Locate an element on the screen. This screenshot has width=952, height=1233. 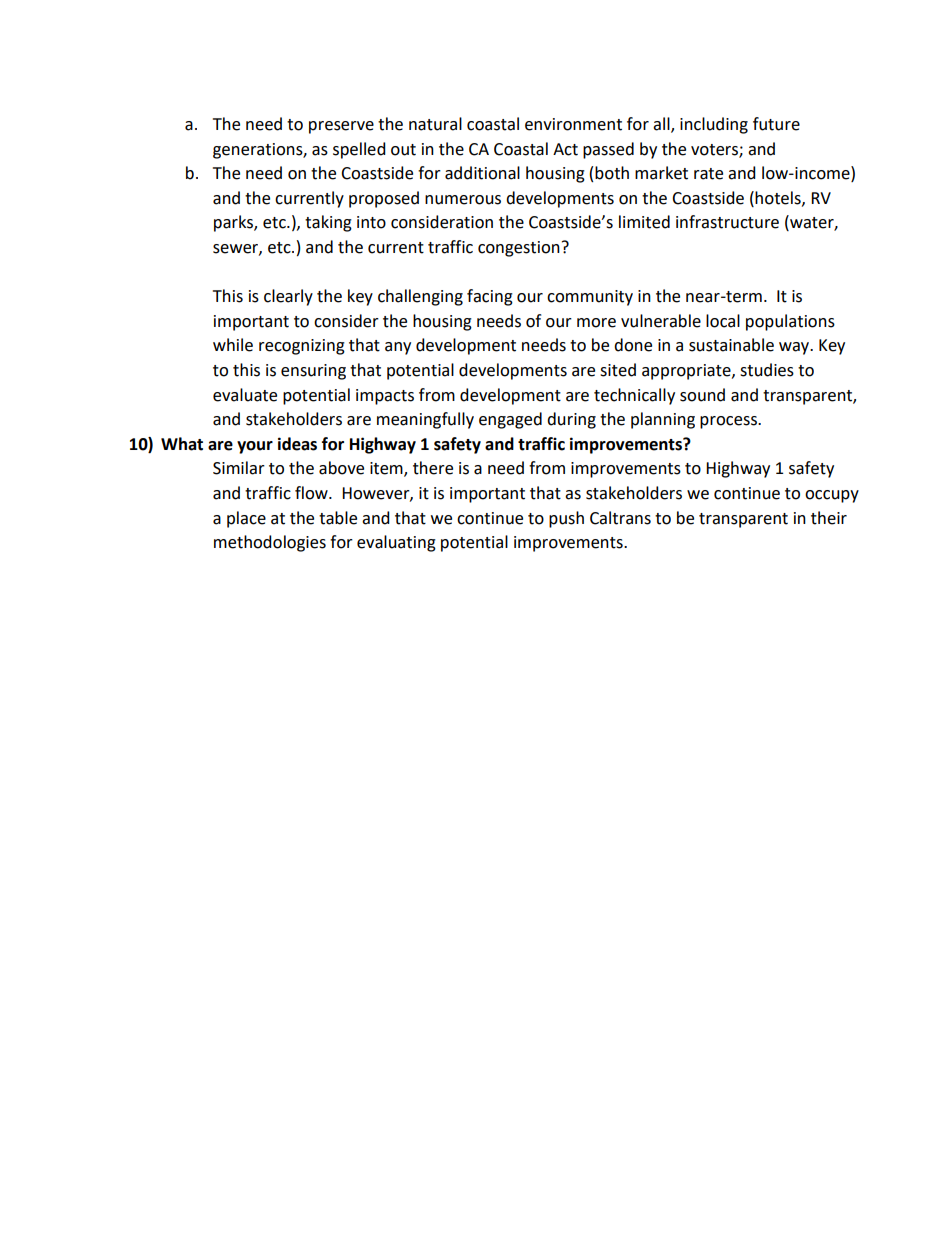
place is located at coordinates (246, 519).
